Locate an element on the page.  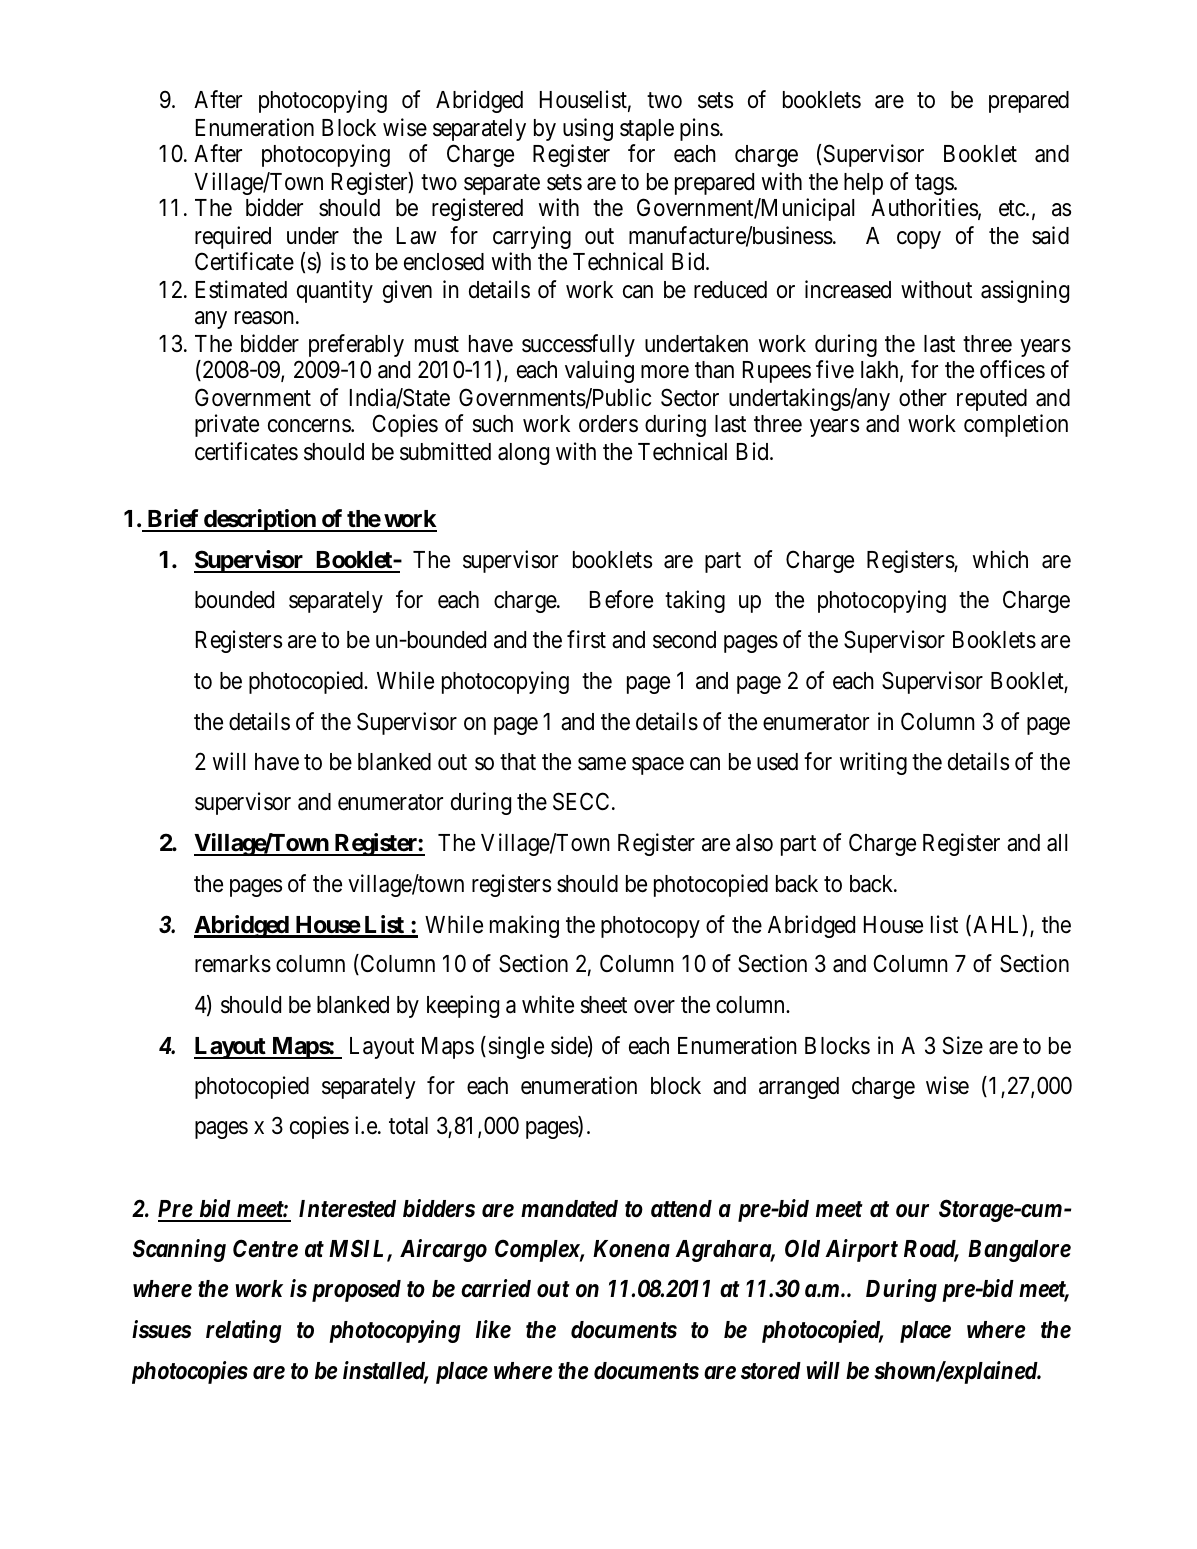
stored is located at coordinates (771, 1371).
